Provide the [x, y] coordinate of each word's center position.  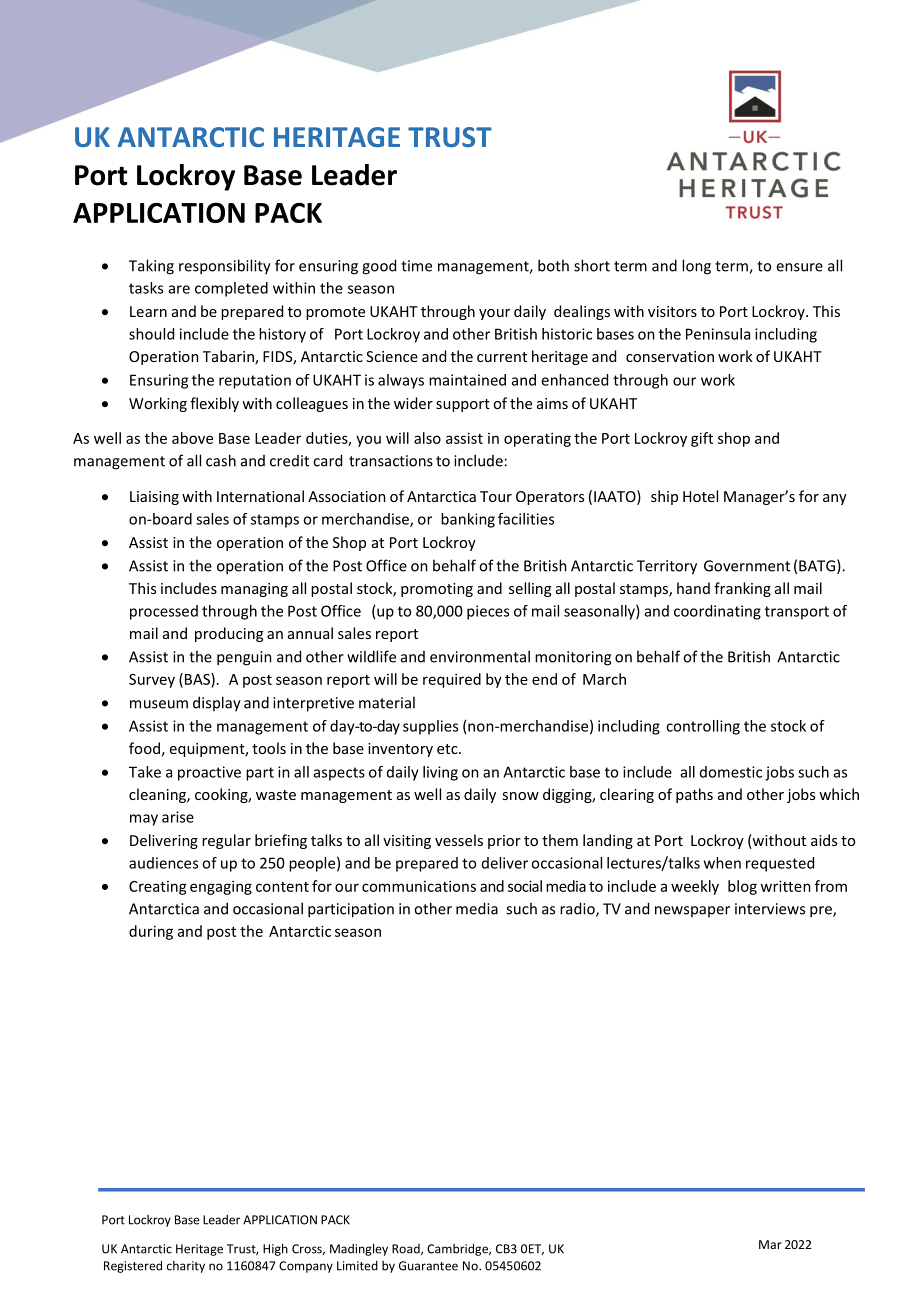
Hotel [700, 496]
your [494, 314]
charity [186, 1267]
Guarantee [428, 1266]
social [525, 886]
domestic [731, 772]
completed [231, 289]
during [151, 932]
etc [448, 749]
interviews [770, 909]
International [260, 496]
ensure [799, 267]
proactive [209, 773]
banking [468, 520]
